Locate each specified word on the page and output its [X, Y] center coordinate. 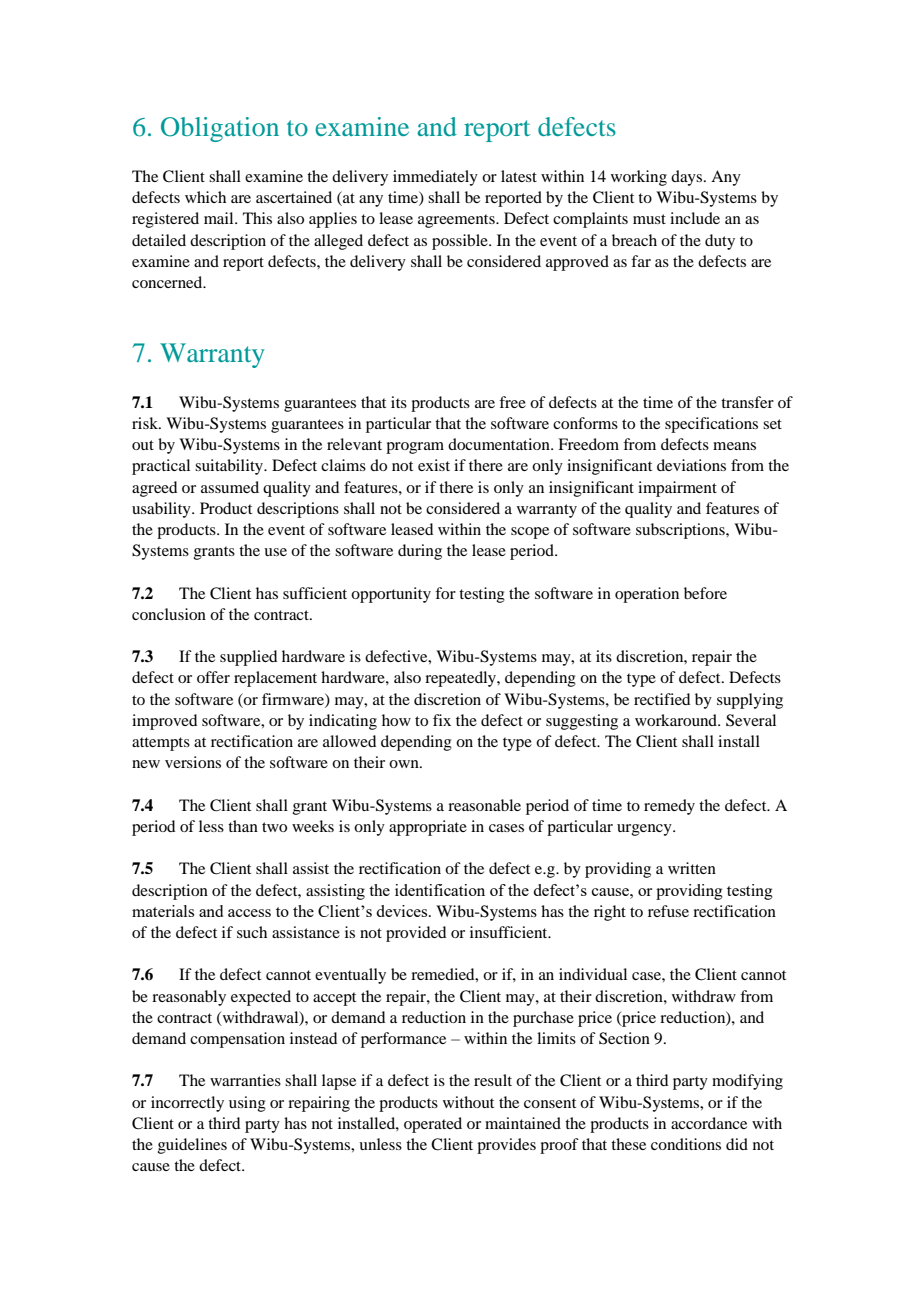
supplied [248, 658]
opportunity [391, 595]
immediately [435, 178]
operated [433, 1125]
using [247, 1104]
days [688, 178]
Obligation [220, 129]
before [705, 593]
